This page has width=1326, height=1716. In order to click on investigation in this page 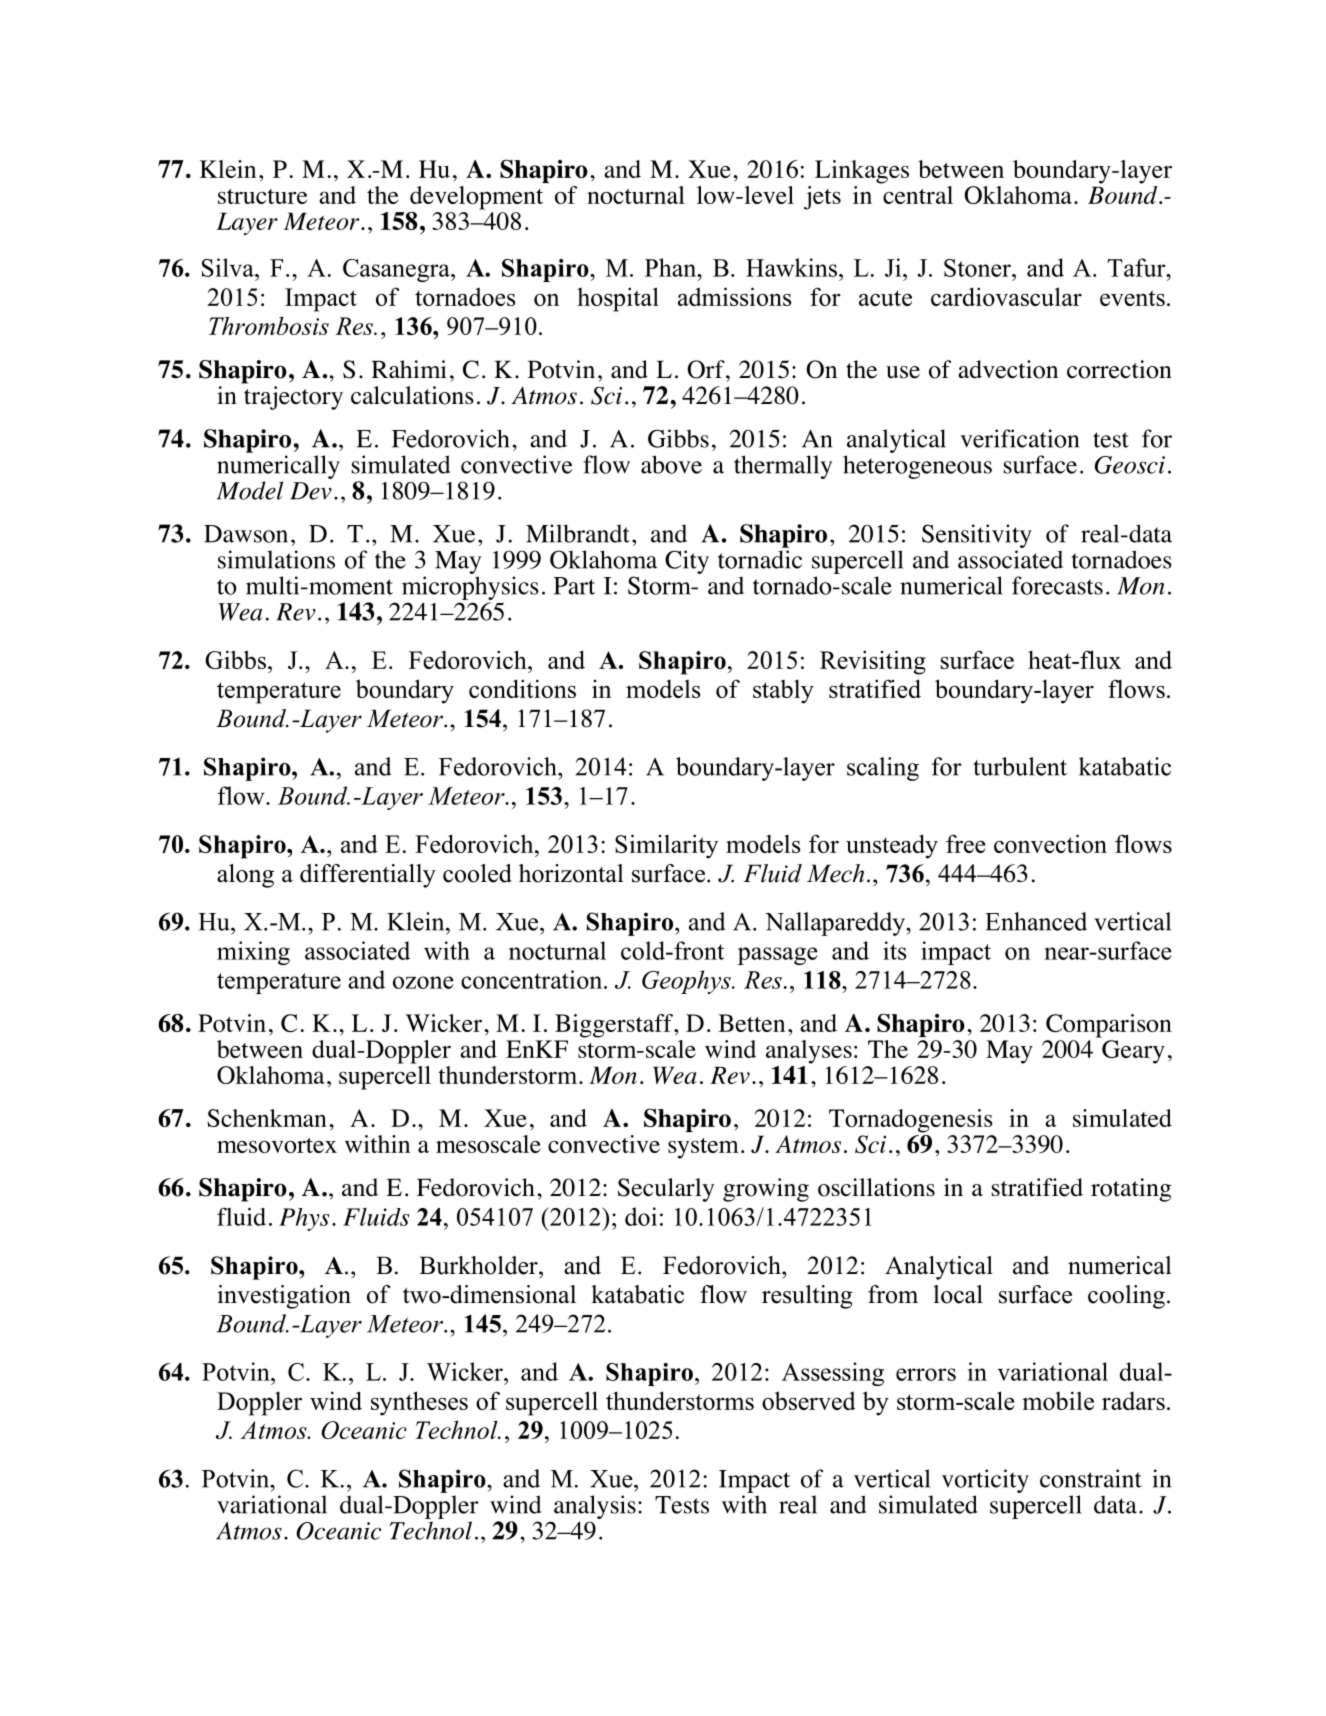, I will do `click(284, 1297)`.
